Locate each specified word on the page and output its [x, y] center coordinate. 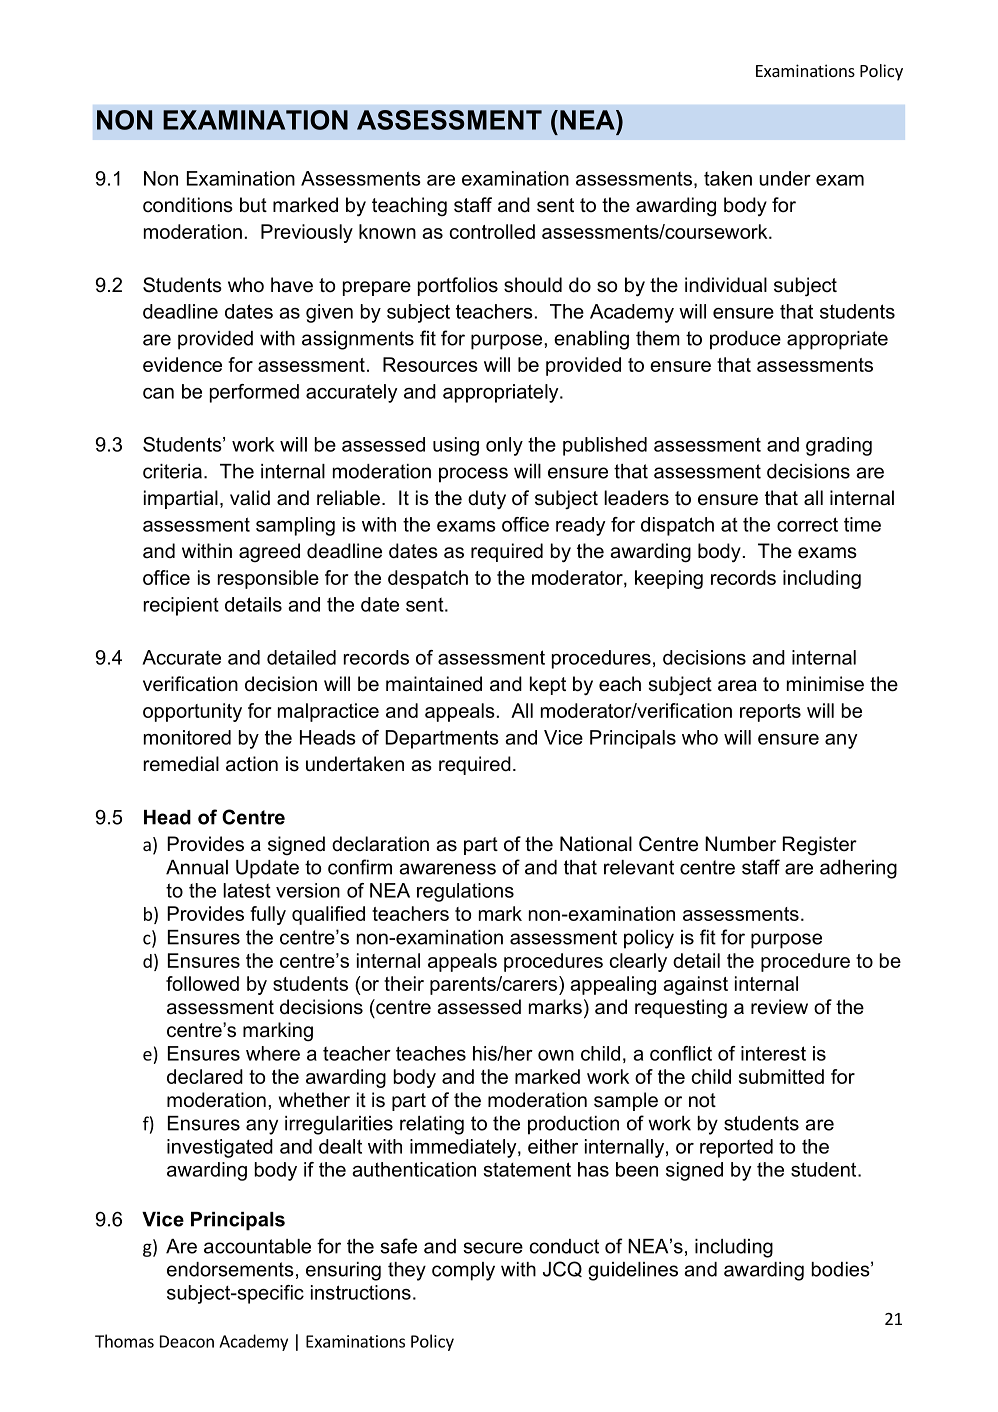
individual [726, 285]
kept [548, 685]
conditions [188, 205]
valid [250, 498]
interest [773, 1053]
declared [205, 1076]
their [404, 983]
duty [487, 499]
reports [770, 713]
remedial [181, 764]
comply [463, 1271]
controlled [492, 231]
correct [807, 524]
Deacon [187, 1341]
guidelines [633, 1271]
